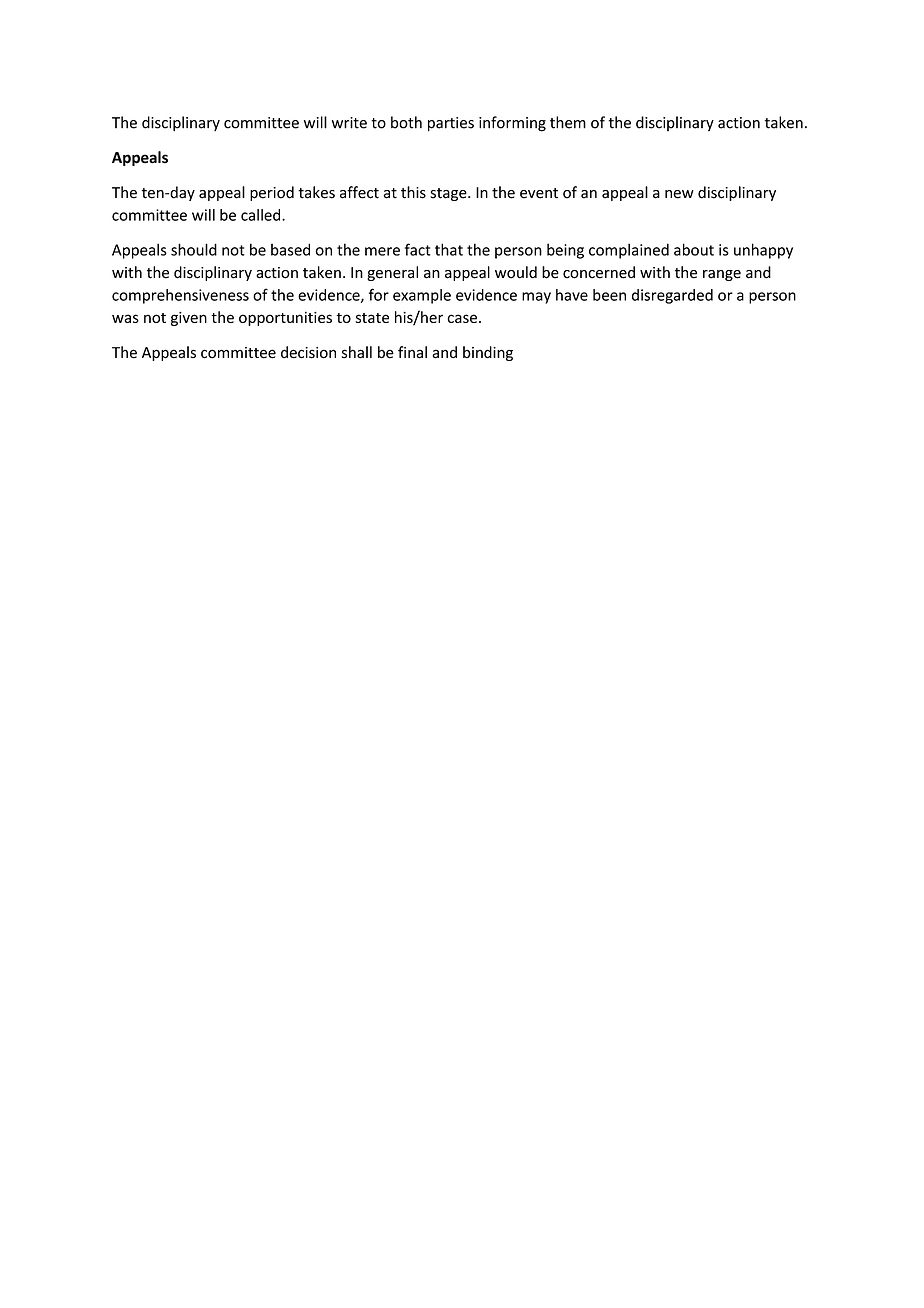  I want to click on disregarded, so click(672, 296).
